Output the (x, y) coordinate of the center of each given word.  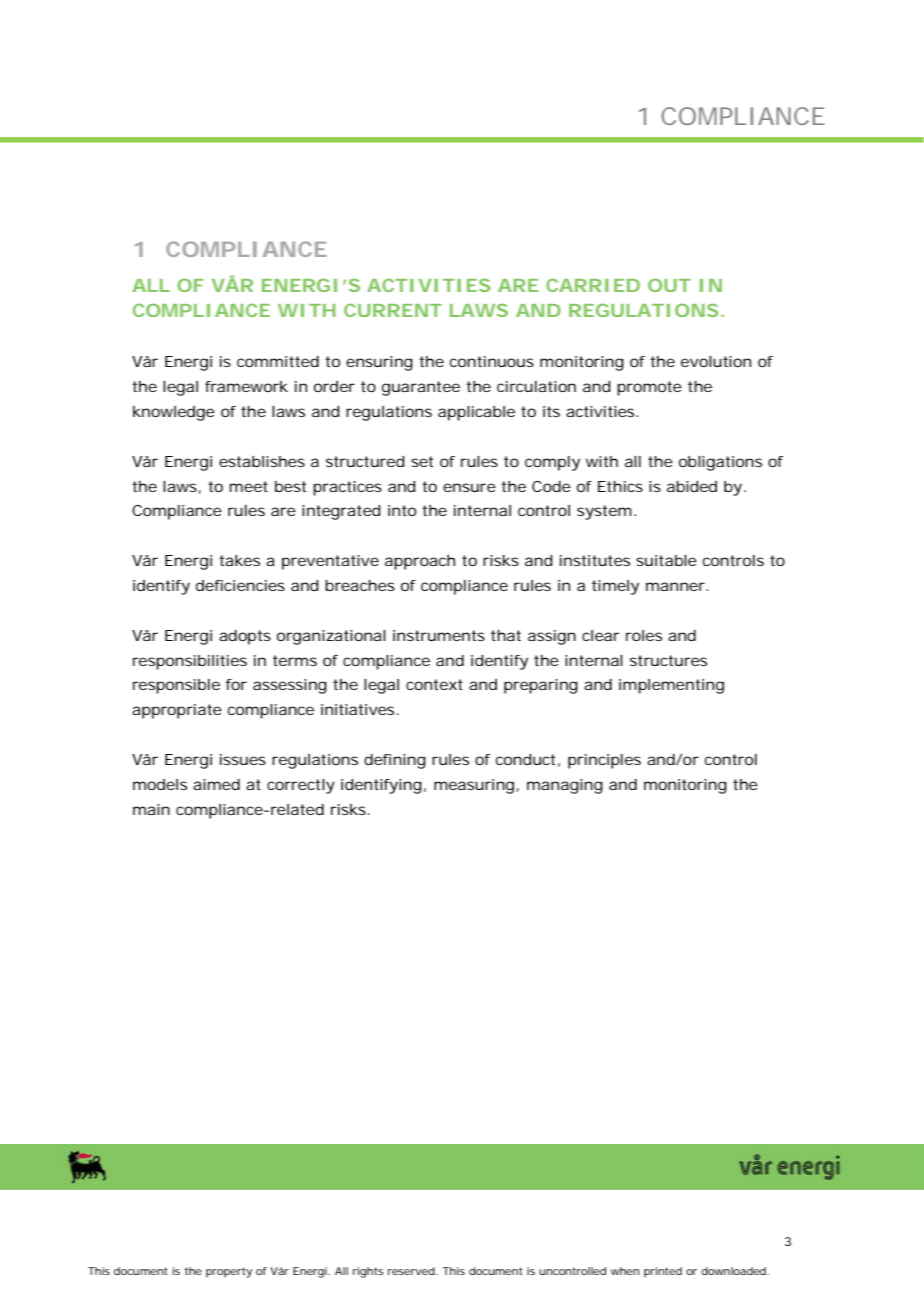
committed (278, 361)
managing (565, 786)
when (625, 1271)
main (151, 809)
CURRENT (393, 310)
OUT (669, 285)
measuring (476, 786)
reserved (413, 1271)
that (506, 635)
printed (663, 1272)
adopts (245, 637)
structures (668, 660)
